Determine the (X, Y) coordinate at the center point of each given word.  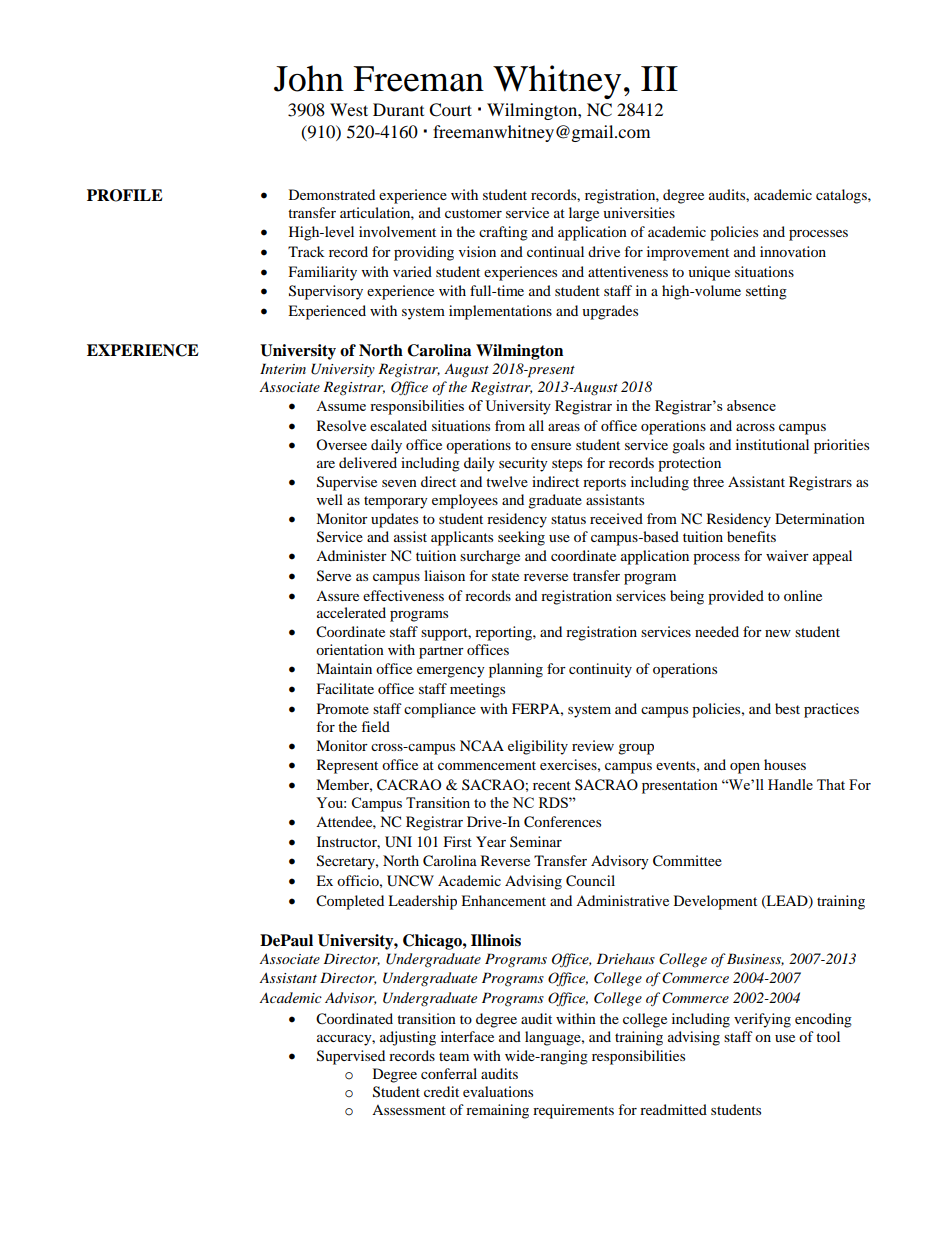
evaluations (498, 1091)
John (309, 78)
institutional (772, 444)
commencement (487, 765)
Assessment (409, 1110)
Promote (343, 708)
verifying (762, 1020)
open (745, 768)
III (659, 78)
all (536, 425)
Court (450, 110)
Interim (283, 368)
